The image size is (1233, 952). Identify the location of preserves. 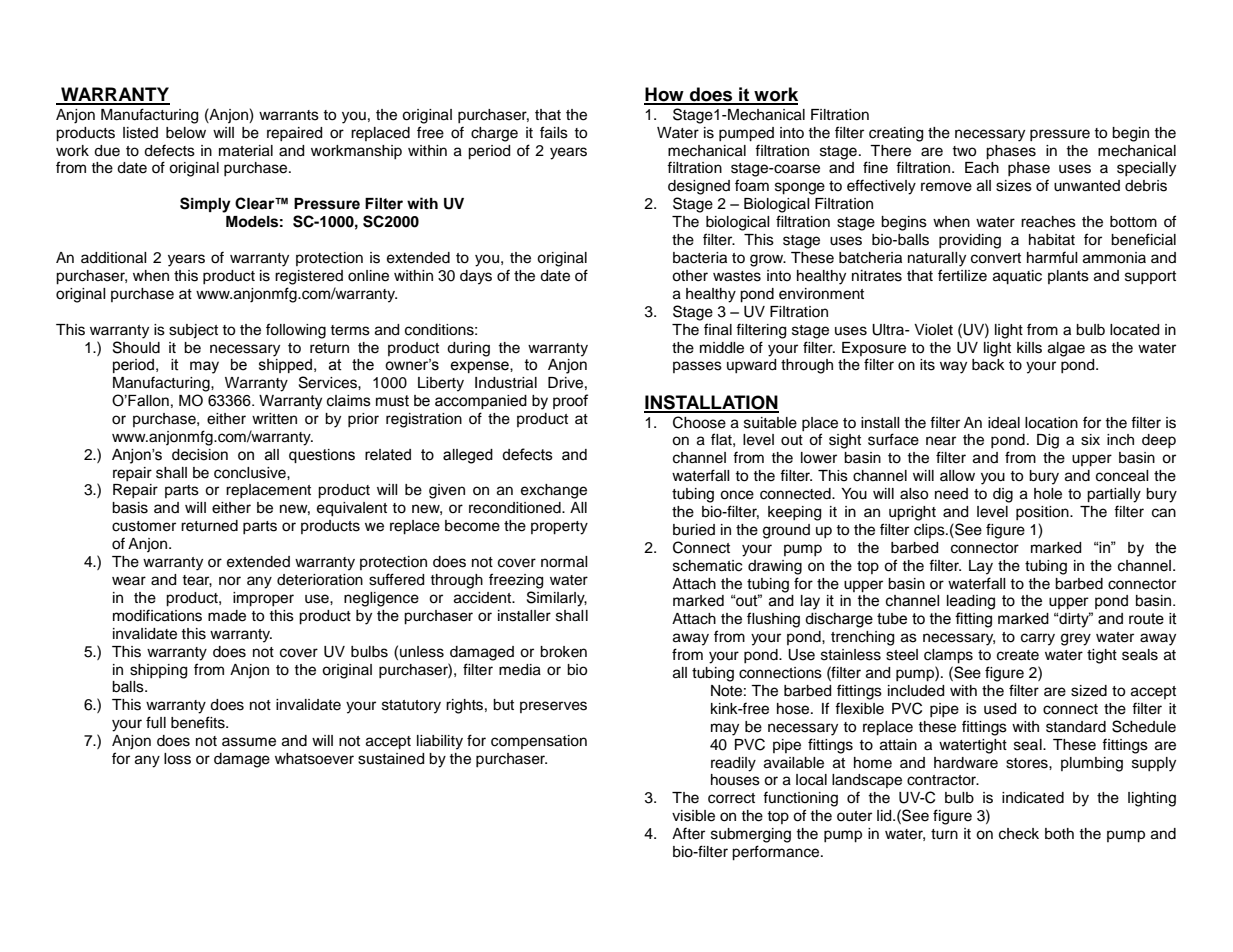
(553, 707).
